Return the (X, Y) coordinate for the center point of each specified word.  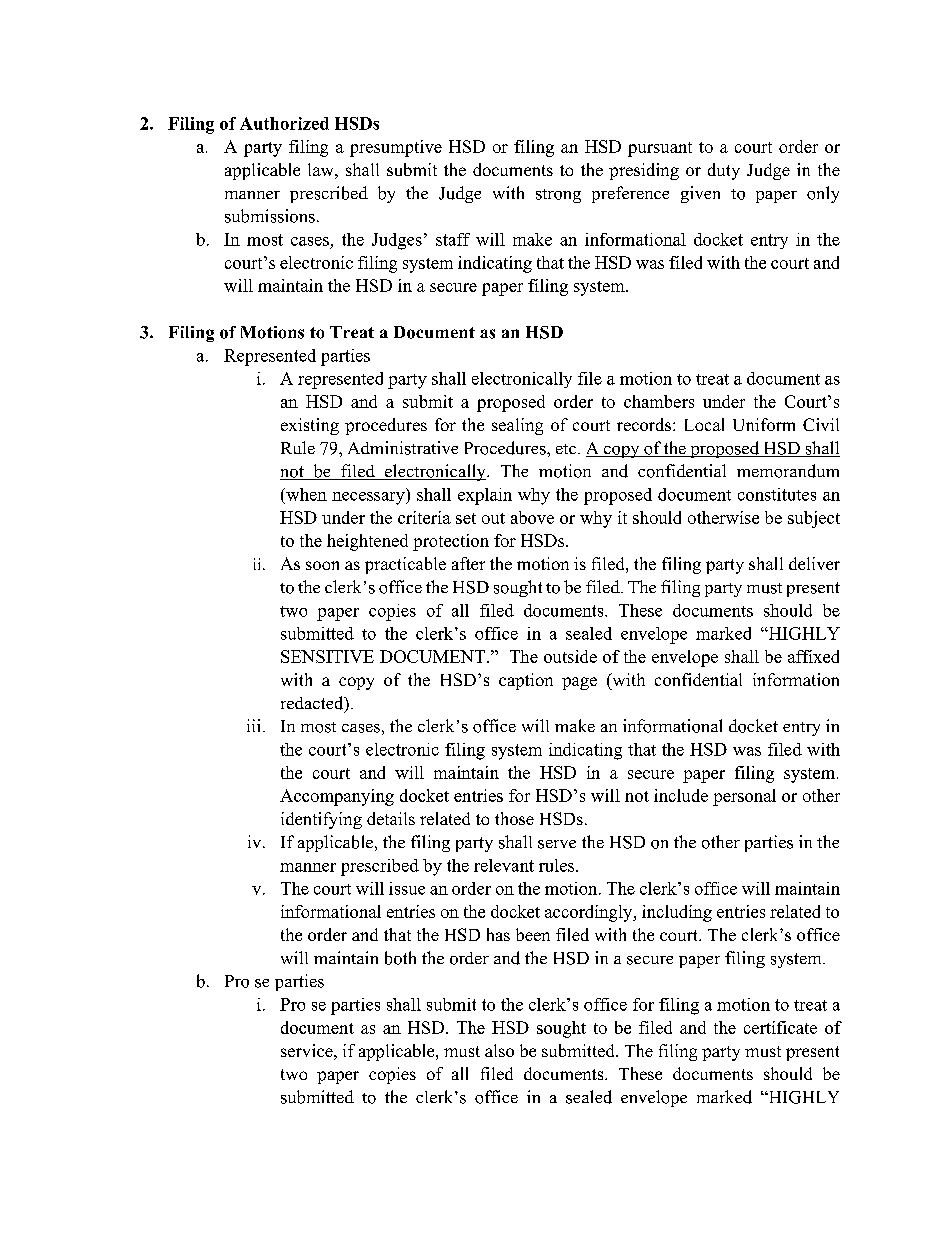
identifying (321, 820)
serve (557, 844)
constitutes (777, 494)
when (305, 494)
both (400, 958)
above (532, 517)
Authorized (284, 123)
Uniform (764, 424)
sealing (517, 426)
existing (310, 426)
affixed (813, 656)
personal (744, 797)
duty (724, 171)
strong (558, 196)
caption (526, 681)
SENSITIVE (327, 656)
